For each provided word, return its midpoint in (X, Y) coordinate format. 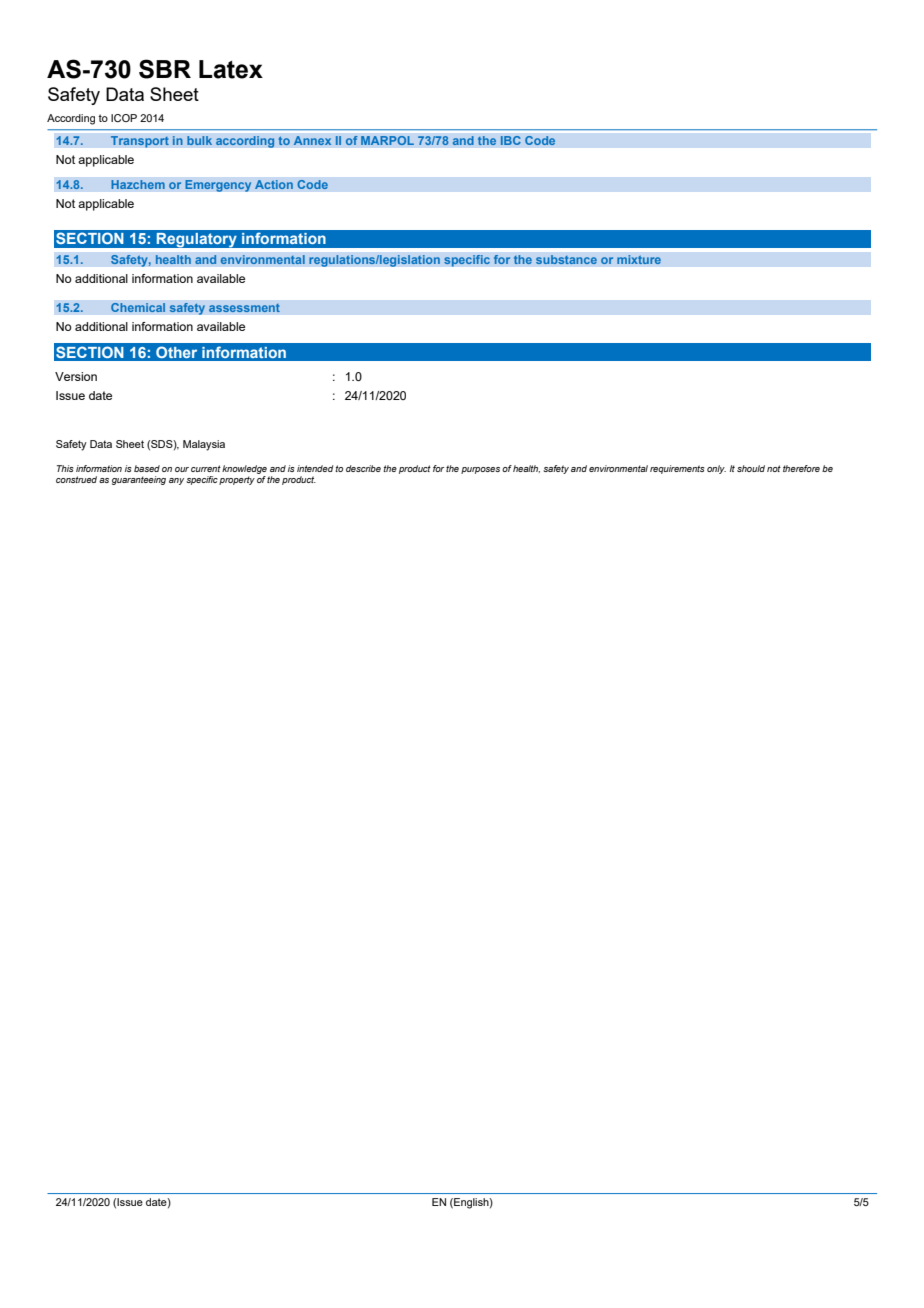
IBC (510, 140)
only (716, 469)
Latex (231, 69)
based (147, 468)
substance (566, 260)
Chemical (138, 307)
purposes (480, 470)
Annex (312, 141)
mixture (639, 260)
